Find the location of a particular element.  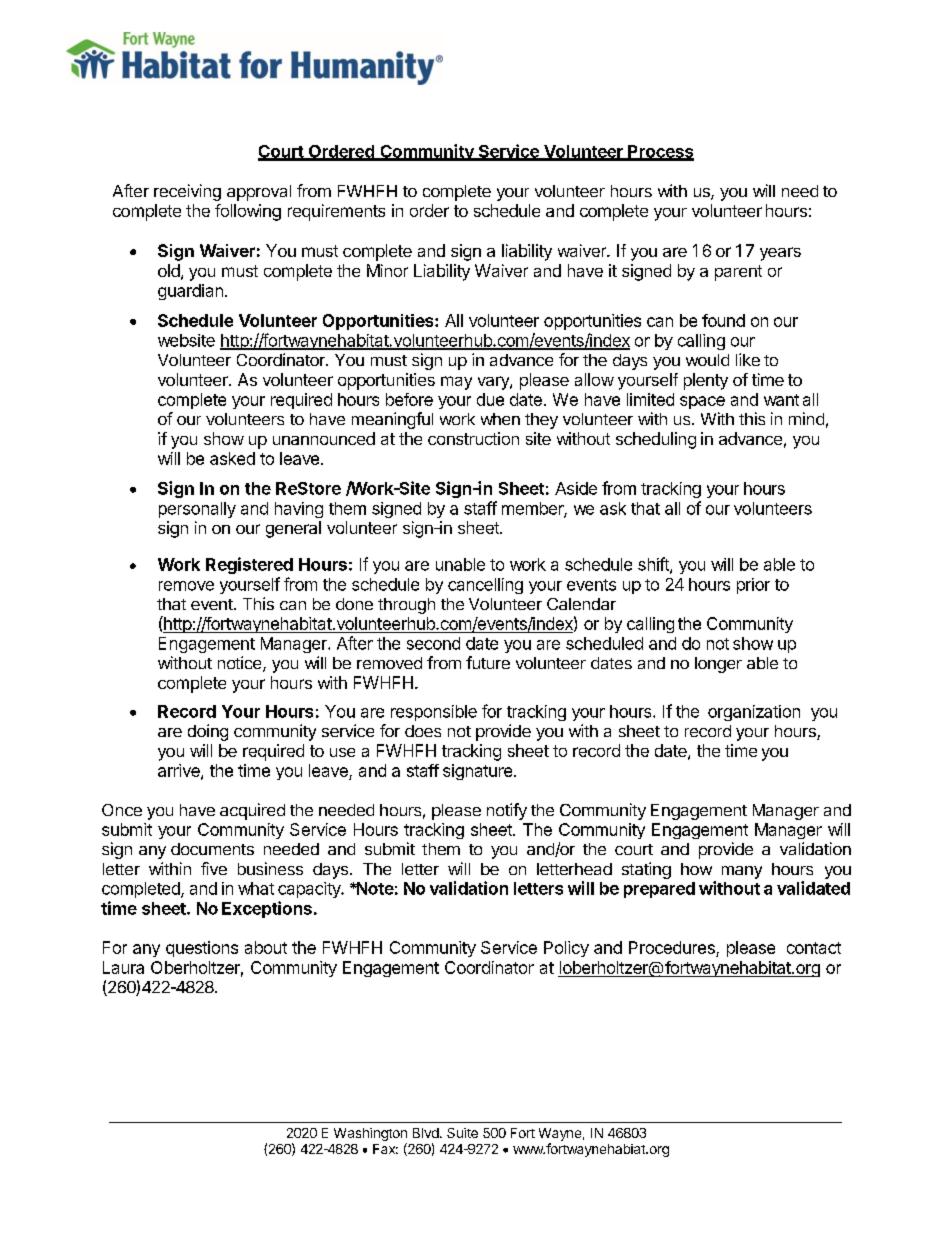

many is located at coordinates (742, 872).
